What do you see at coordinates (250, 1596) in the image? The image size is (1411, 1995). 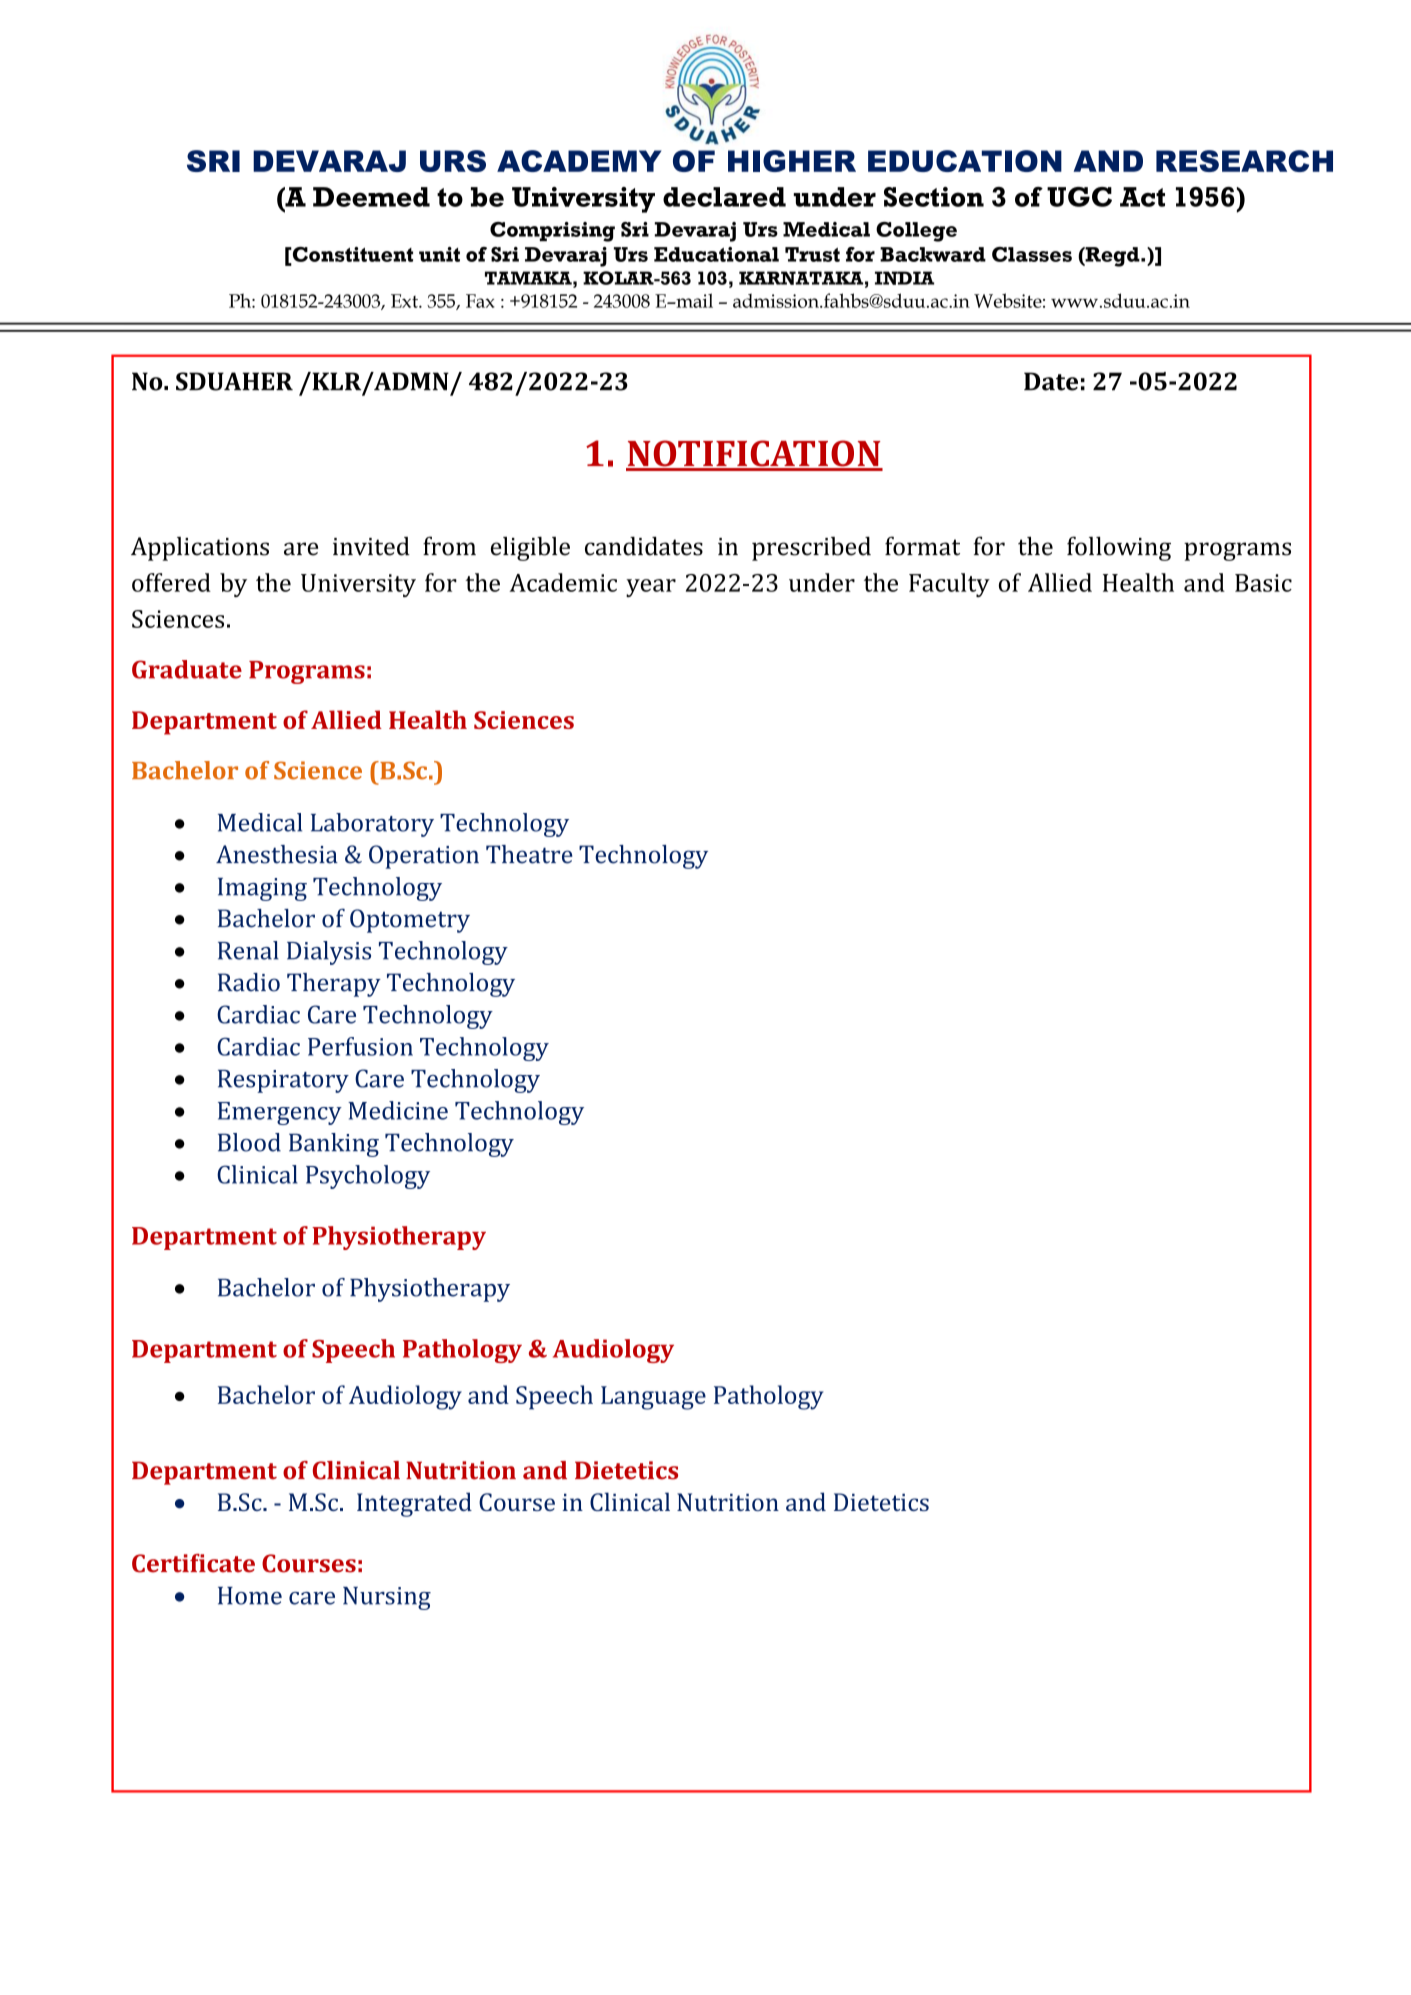 I see `Home` at bounding box center [250, 1596].
